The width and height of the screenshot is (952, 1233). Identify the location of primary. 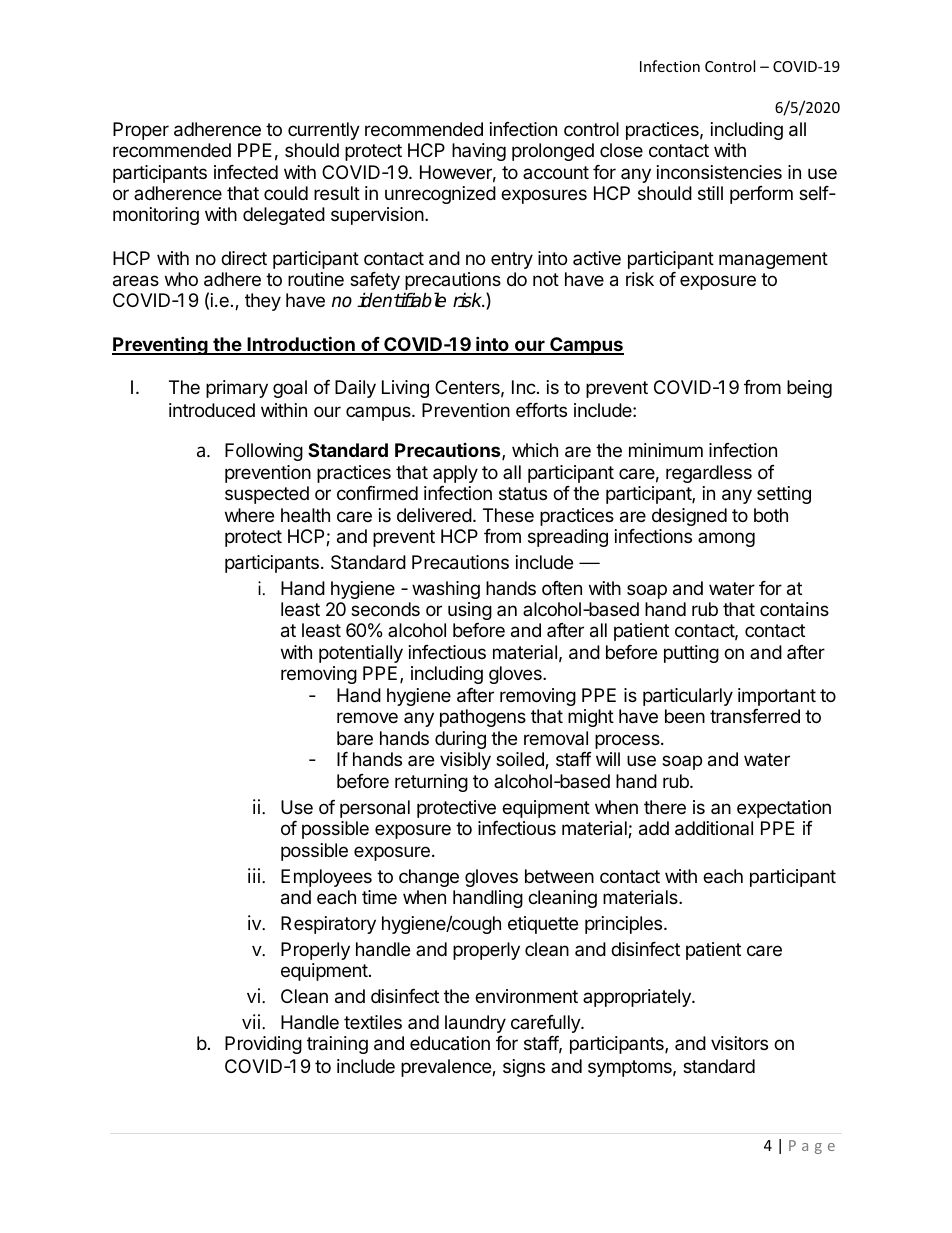
(237, 389).
